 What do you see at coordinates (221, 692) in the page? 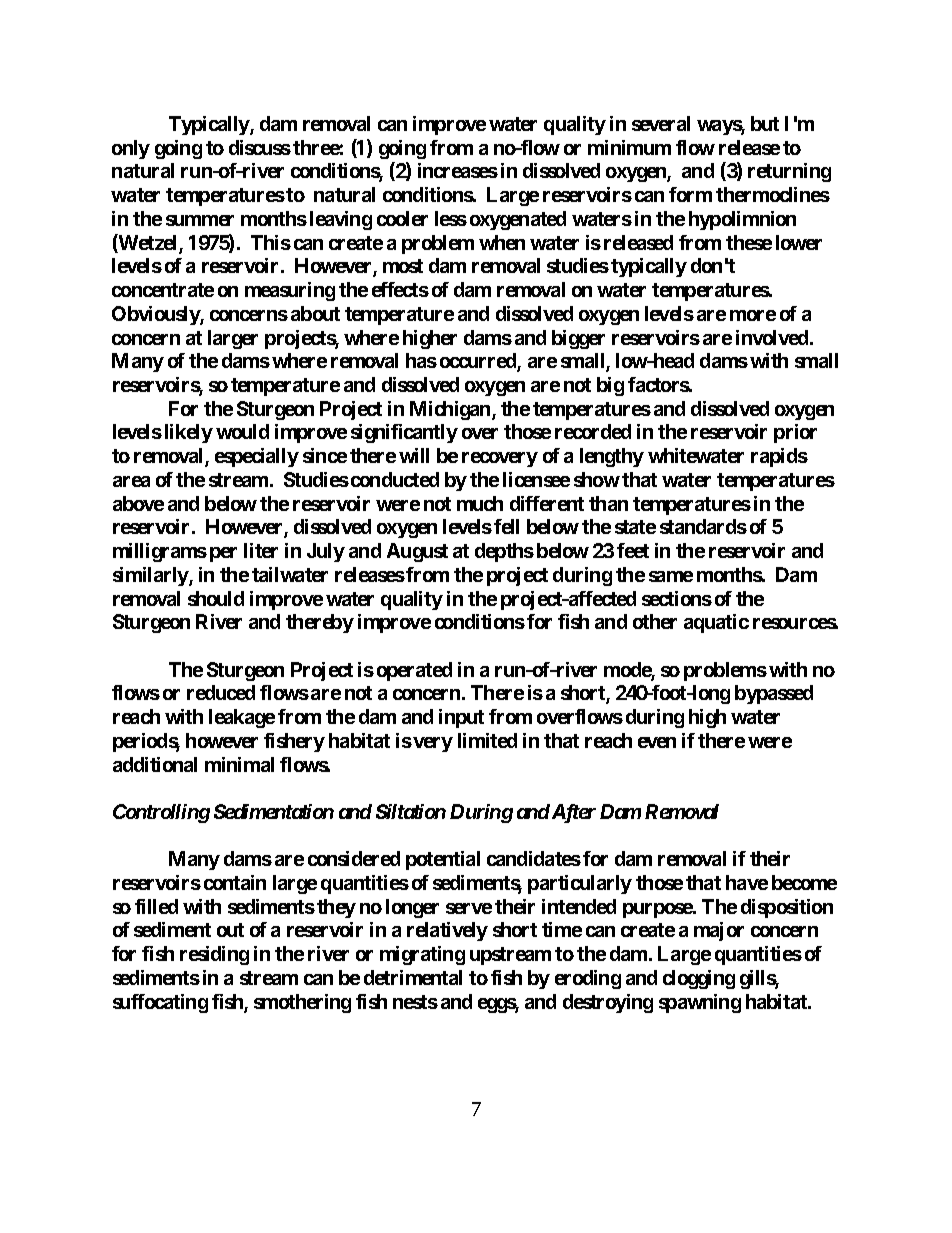
I see `reduced` at bounding box center [221, 692].
